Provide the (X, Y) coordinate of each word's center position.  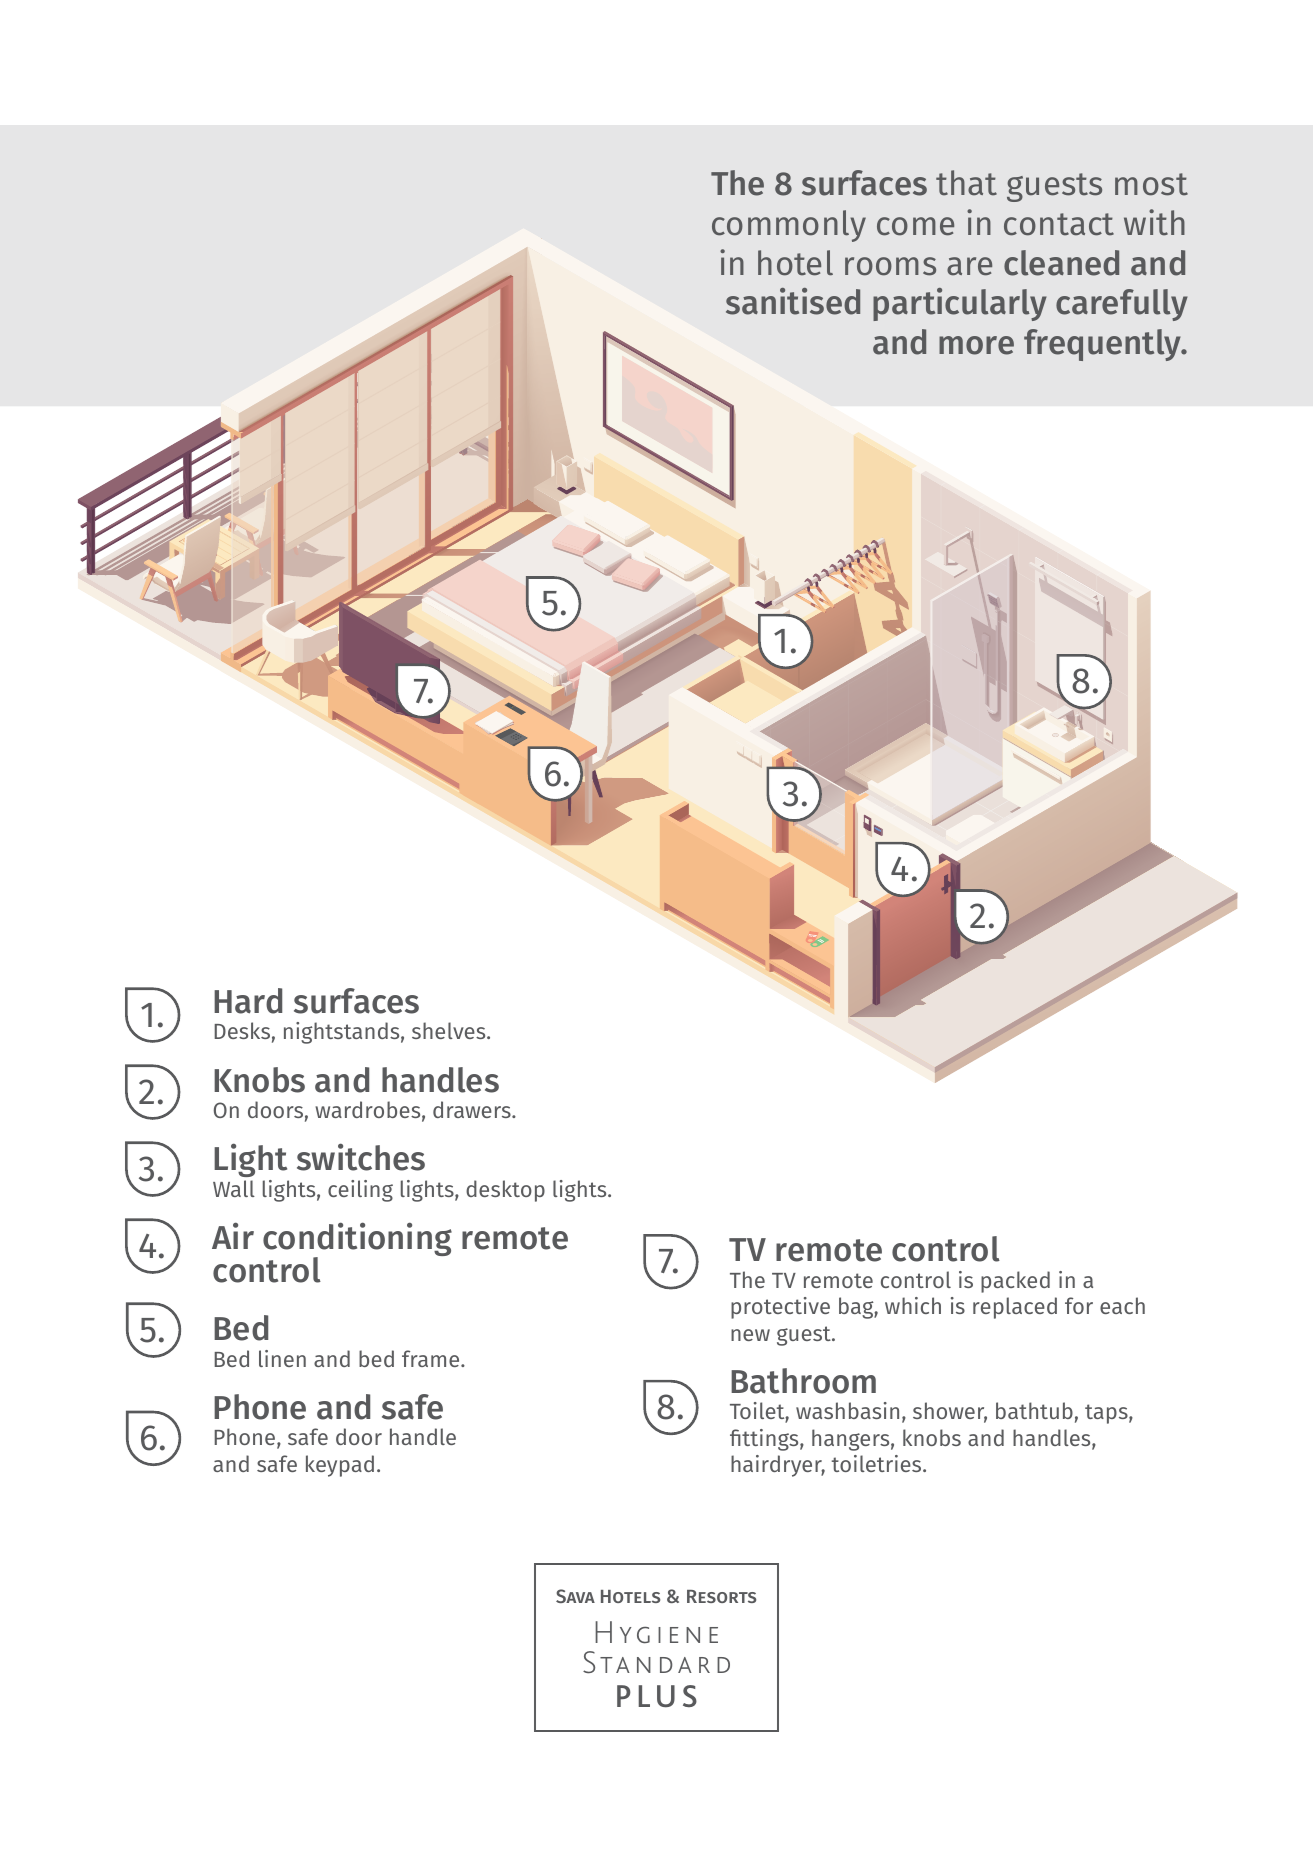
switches (361, 1157)
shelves (450, 1030)
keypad (340, 1466)
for (1079, 1305)
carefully (1122, 305)
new (750, 1335)
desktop (505, 1191)
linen (282, 1358)
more (976, 345)
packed (1015, 1282)
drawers (473, 1109)
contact (1059, 224)
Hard (248, 1001)
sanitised (793, 301)
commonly (789, 226)
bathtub (1034, 1410)
